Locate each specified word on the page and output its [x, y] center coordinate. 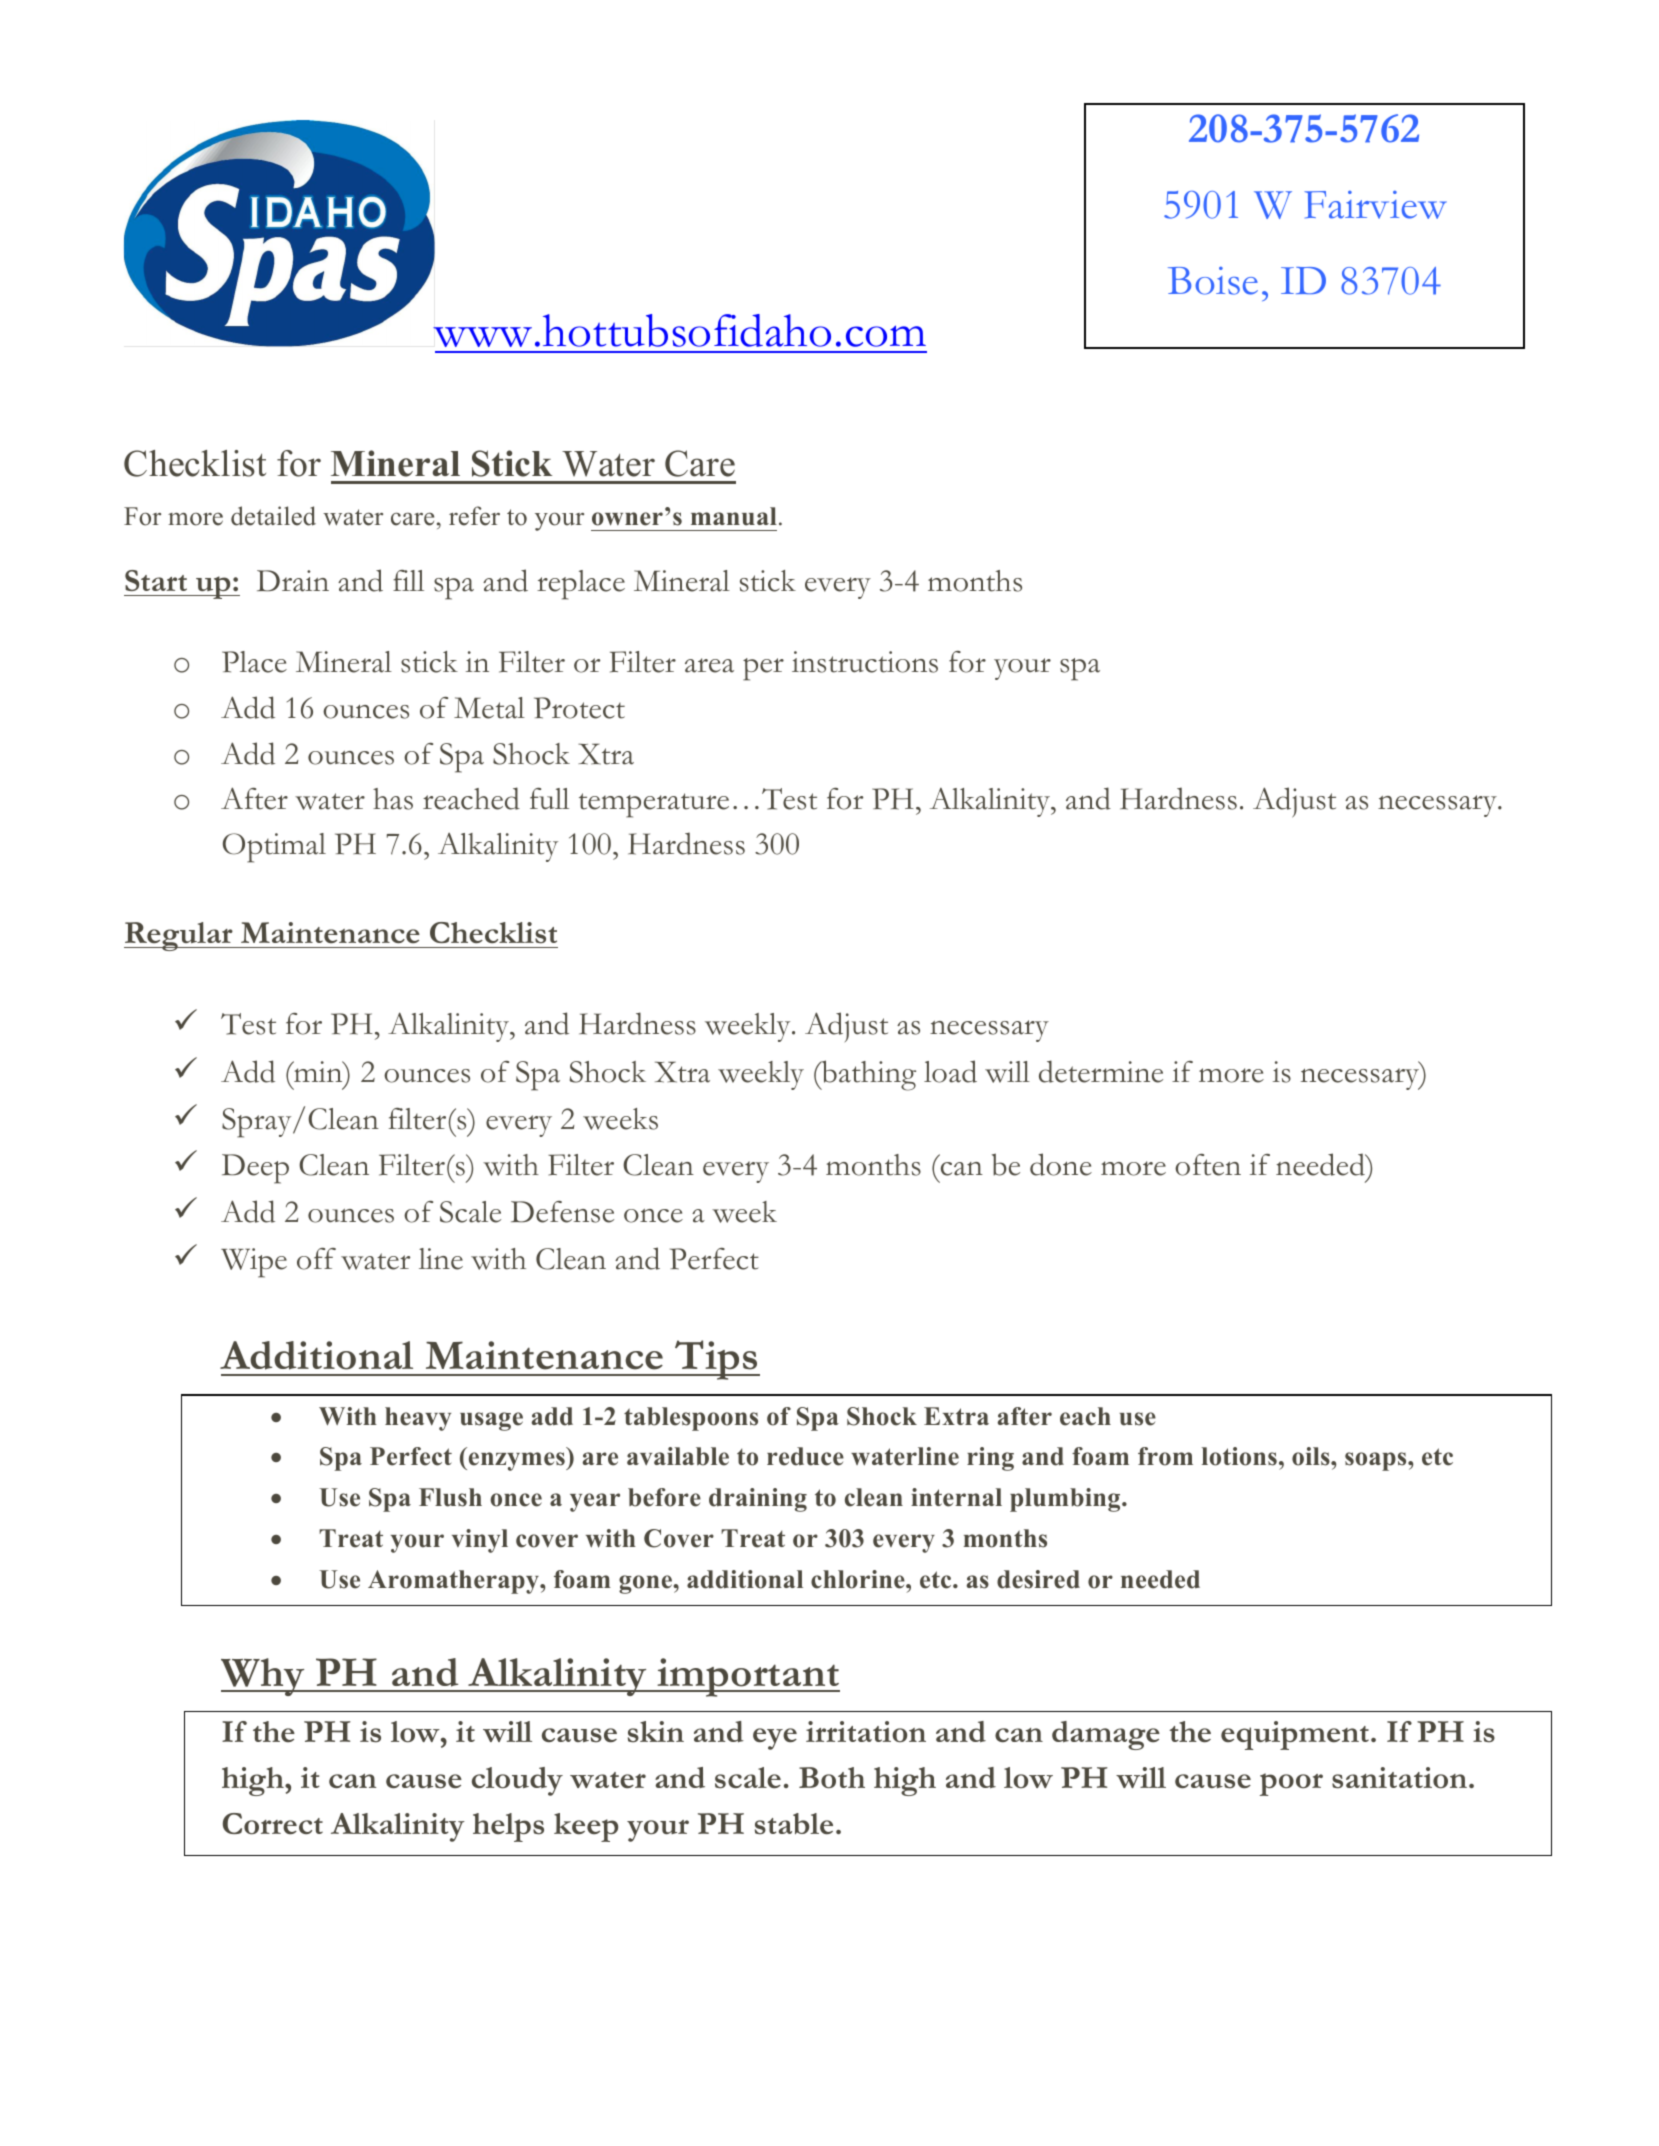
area [709, 665]
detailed [273, 516]
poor [1291, 1784]
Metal [489, 708]
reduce [805, 1456]
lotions [1239, 1456]
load [950, 1071]
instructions [865, 662]
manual [734, 516]
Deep [255, 1169]
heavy [418, 1419]
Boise [1213, 281]
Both [832, 1778]
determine [1101, 1071]
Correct [273, 1824]
